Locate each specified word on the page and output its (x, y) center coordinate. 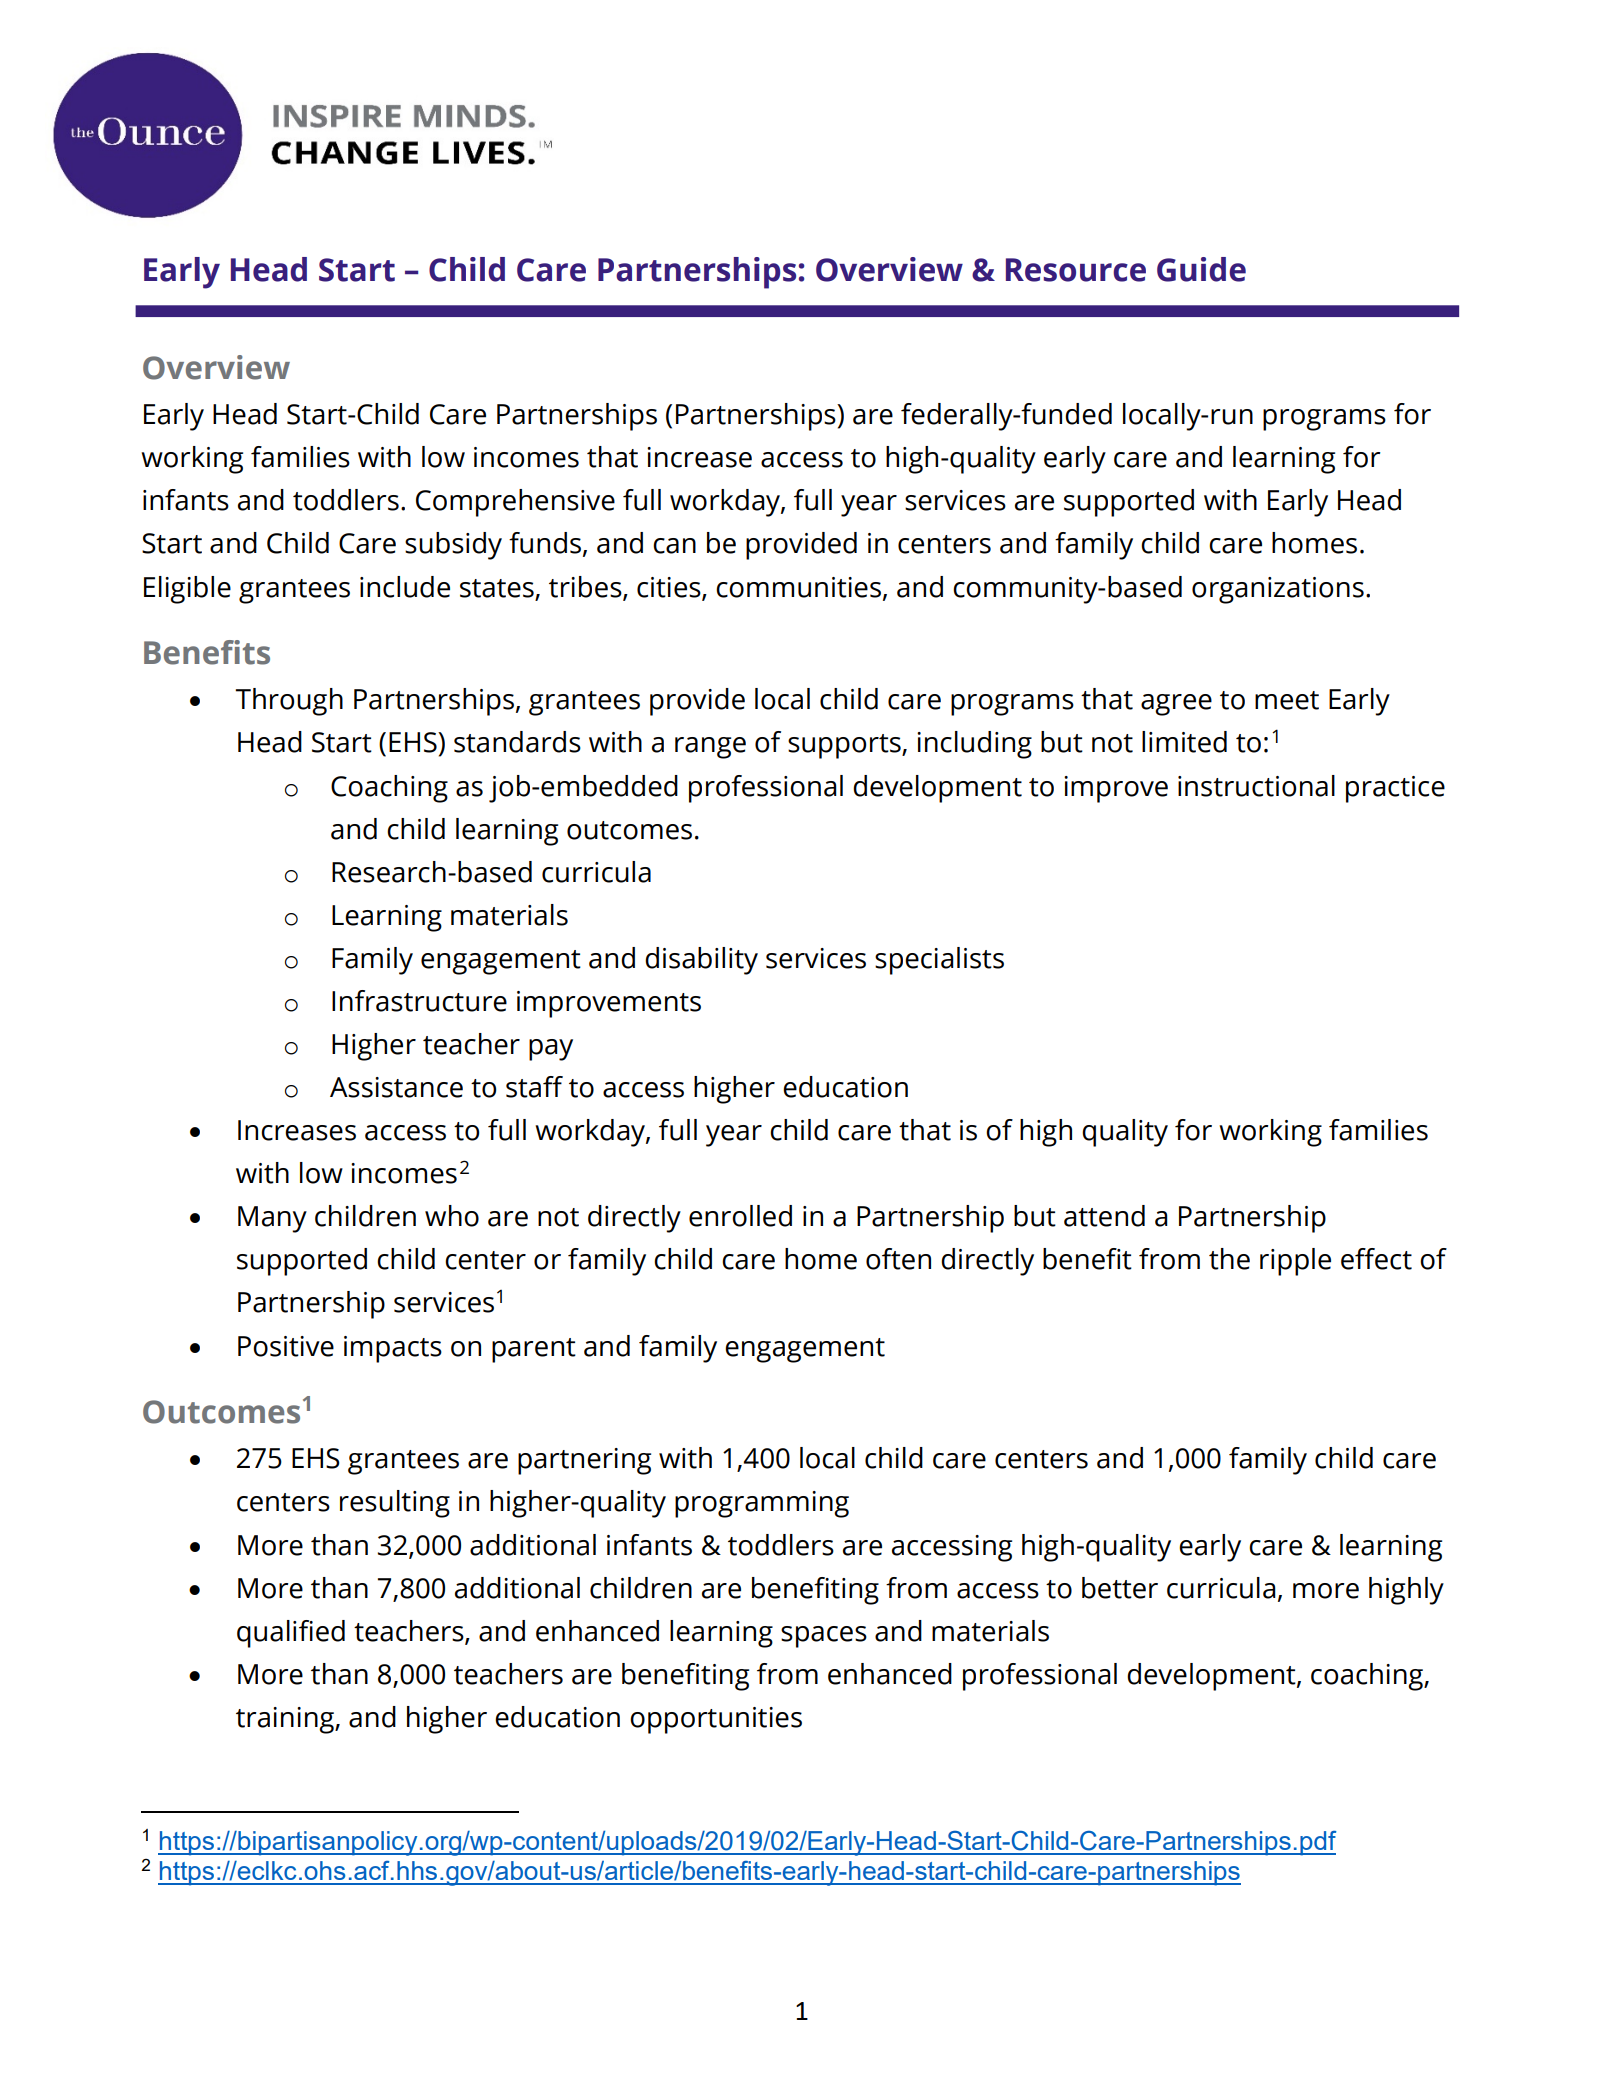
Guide (1201, 269)
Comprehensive (515, 503)
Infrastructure (419, 1001)
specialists (939, 961)
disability (701, 961)
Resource (1076, 270)
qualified (291, 1634)
